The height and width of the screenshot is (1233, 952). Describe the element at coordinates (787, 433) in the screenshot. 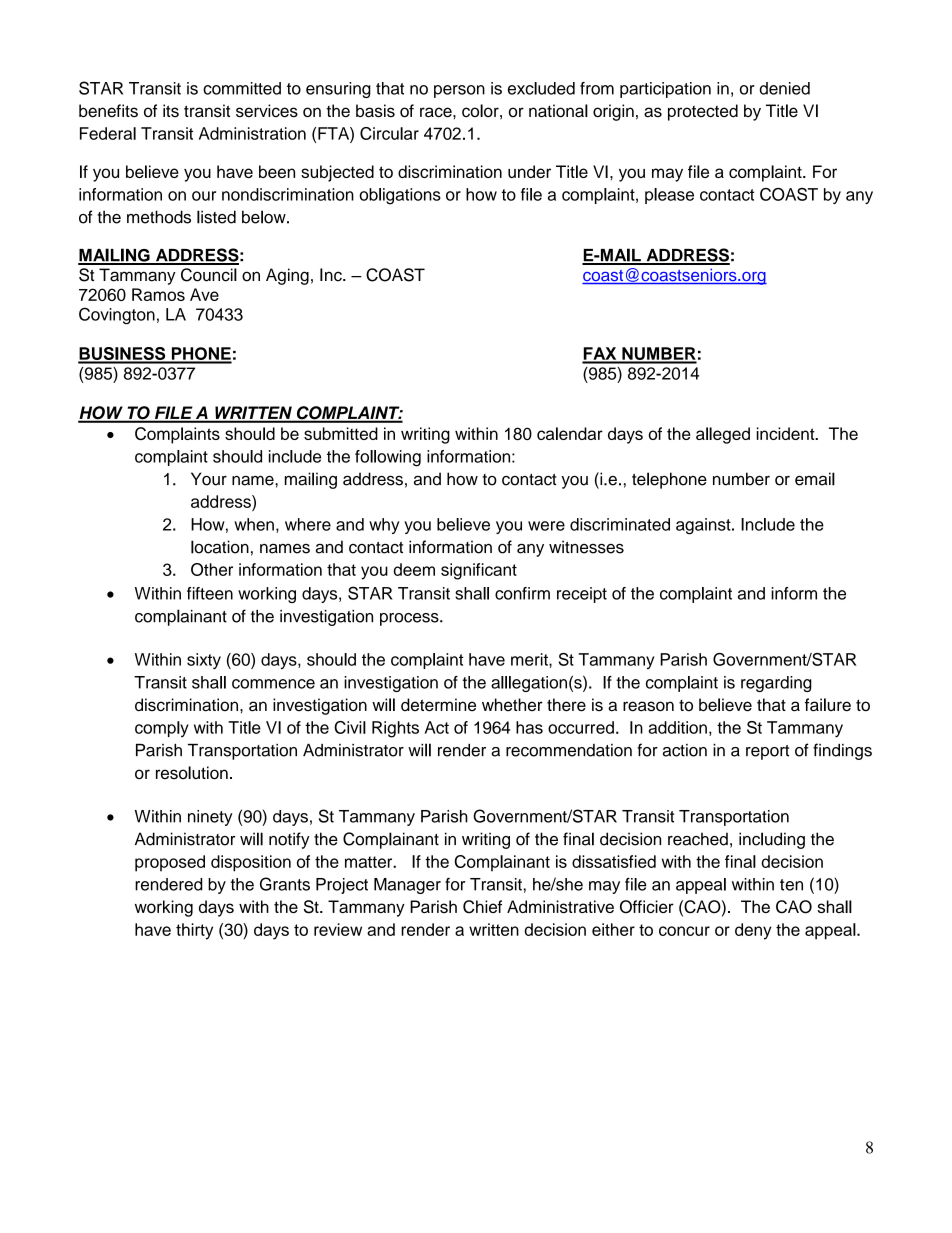

I see `incident` at that location.
